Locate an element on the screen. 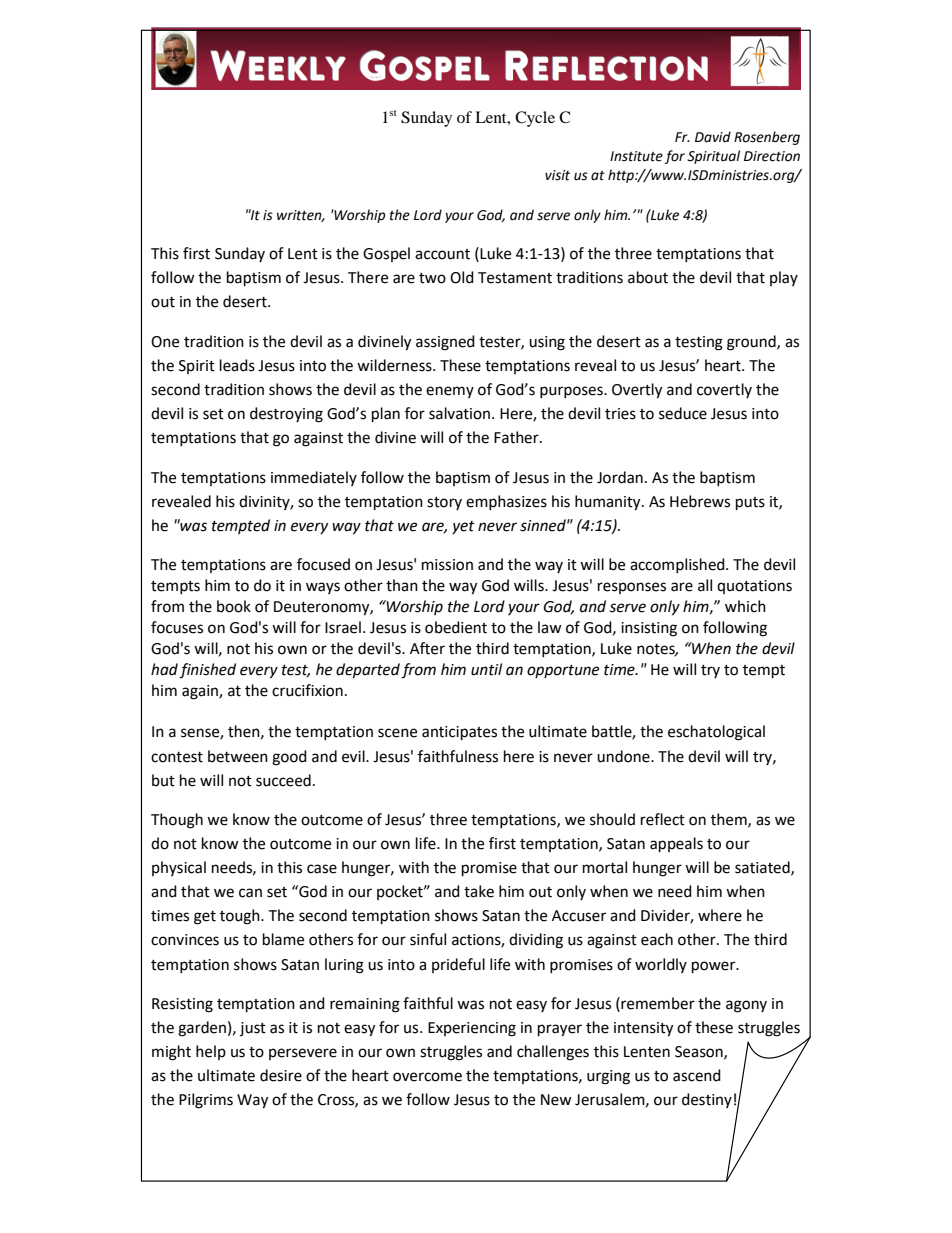 The image size is (952, 1233). overcome is located at coordinates (427, 1077).
